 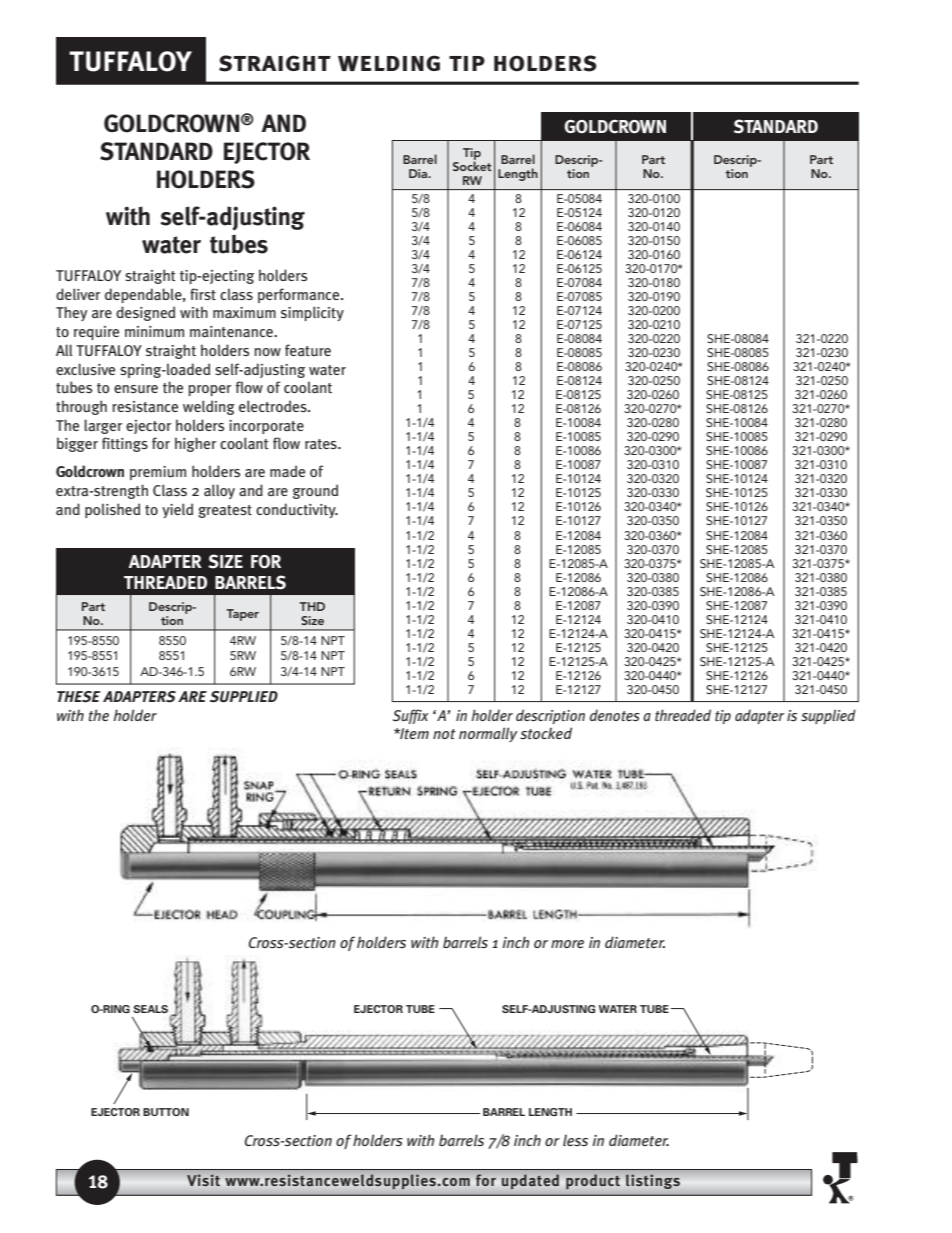 I want to click on THESE, so click(x=79, y=697).
